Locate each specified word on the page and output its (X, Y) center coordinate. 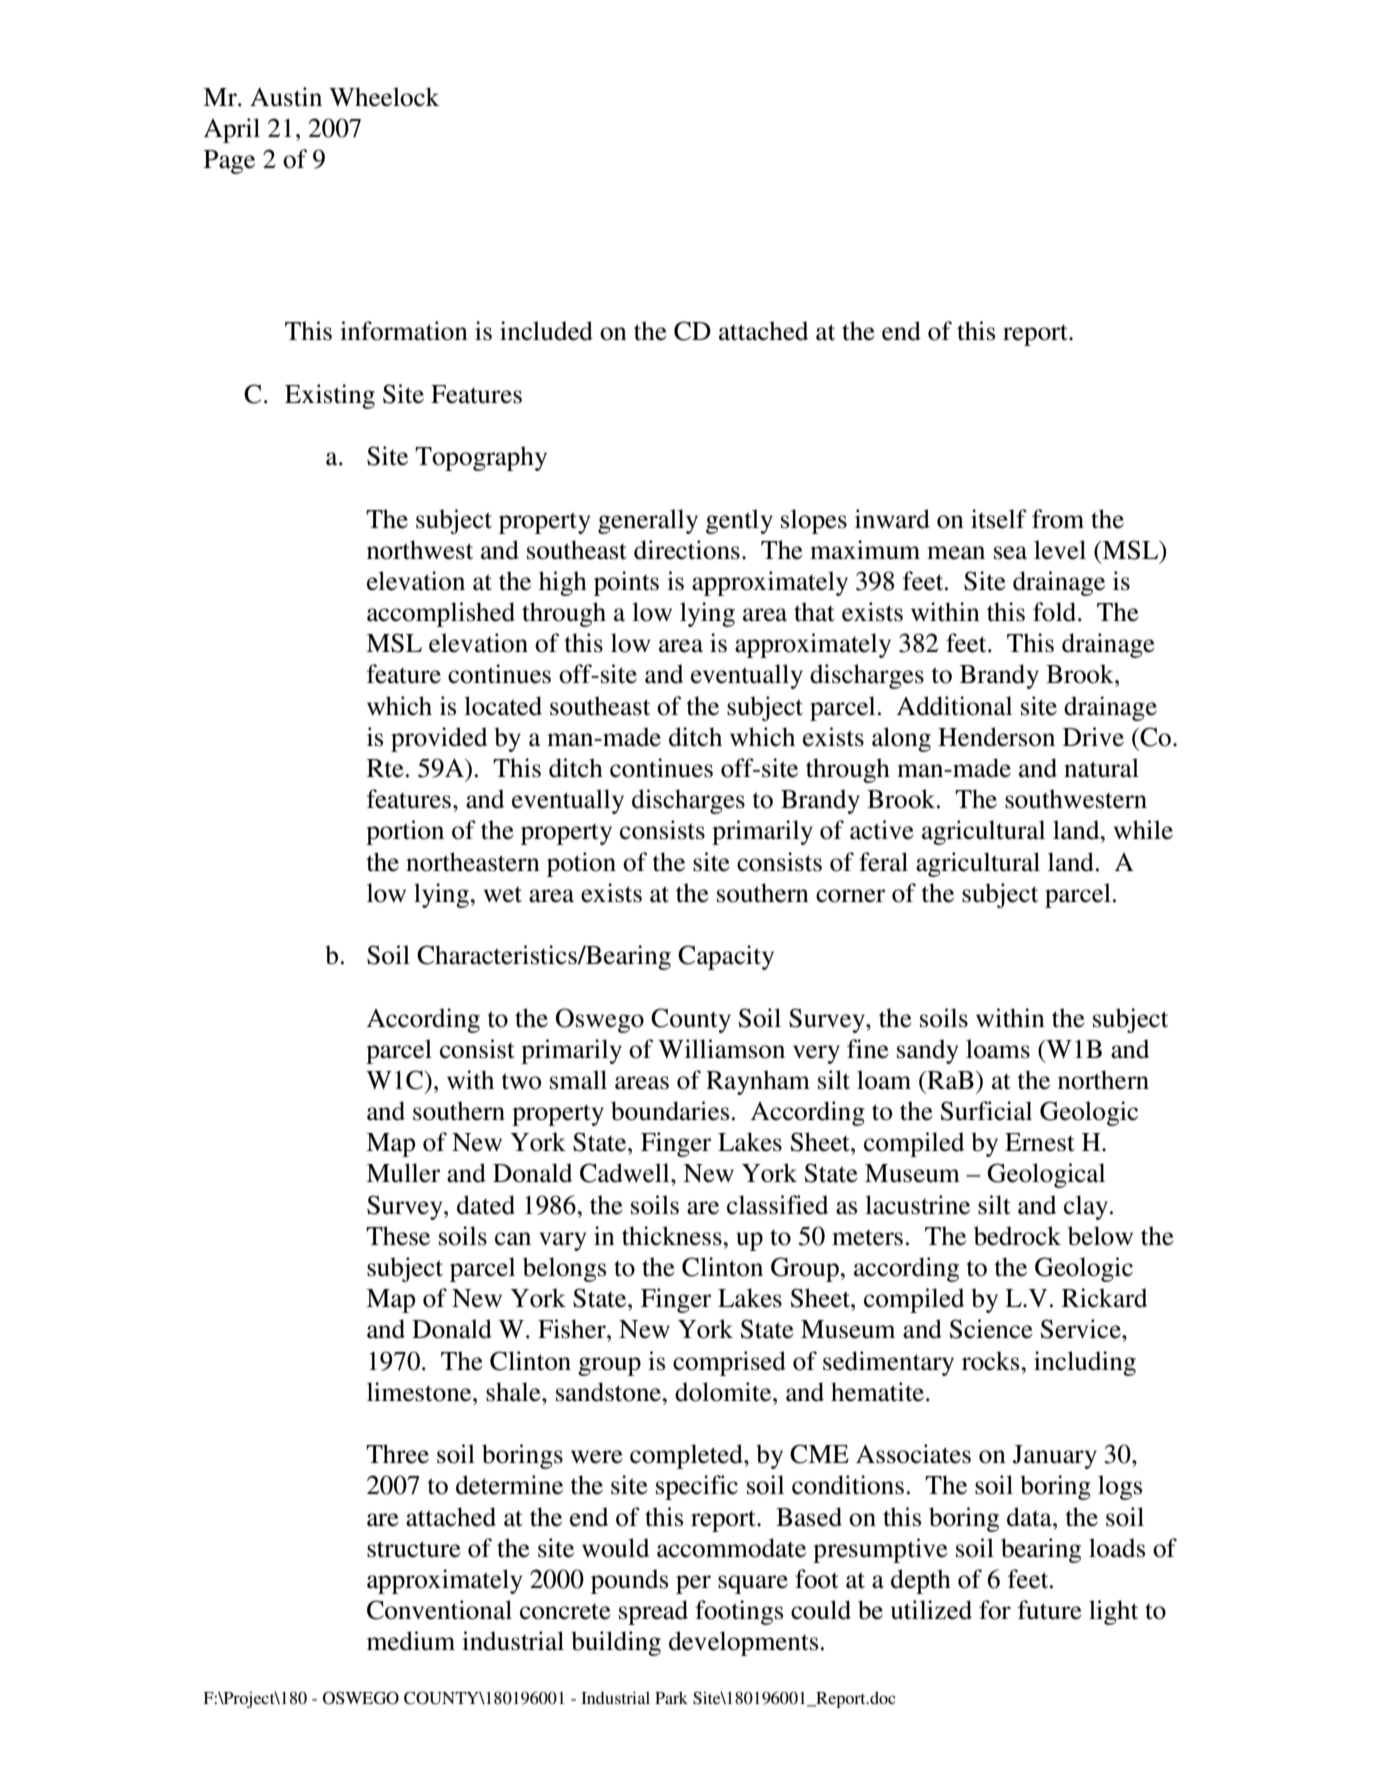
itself (999, 519)
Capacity (726, 957)
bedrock (1017, 1236)
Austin (286, 97)
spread (653, 1612)
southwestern (1076, 799)
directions (687, 550)
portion (405, 832)
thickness (673, 1236)
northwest (420, 550)
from (1058, 519)
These (398, 1236)
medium (411, 1641)
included (546, 331)
